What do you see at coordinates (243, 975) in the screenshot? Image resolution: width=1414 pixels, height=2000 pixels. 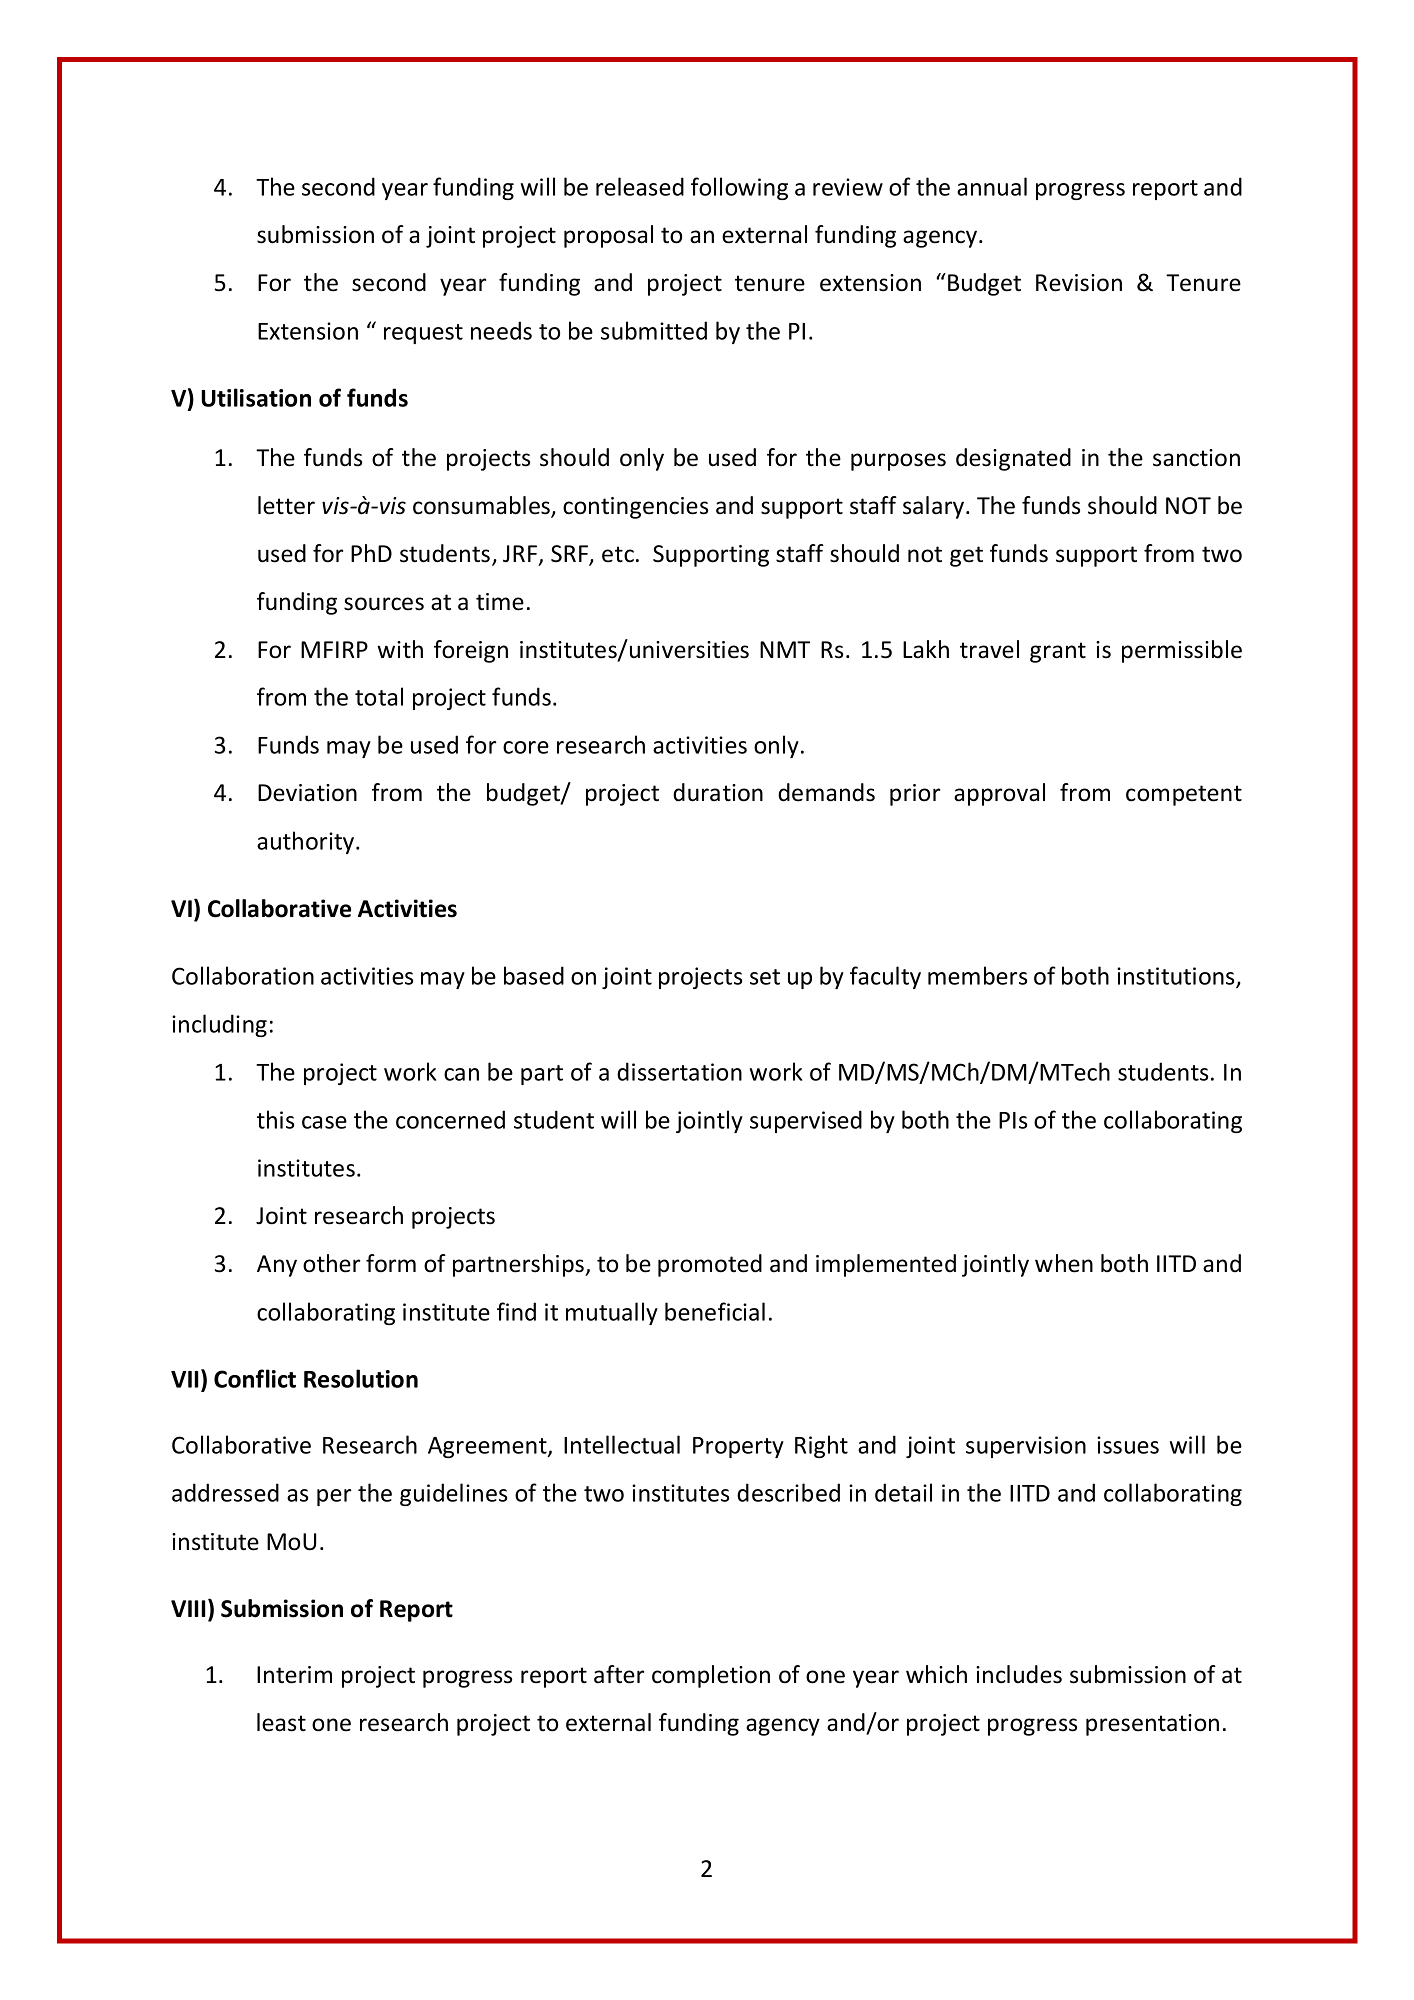 I see `Collaboration` at bounding box center [243, 975].
